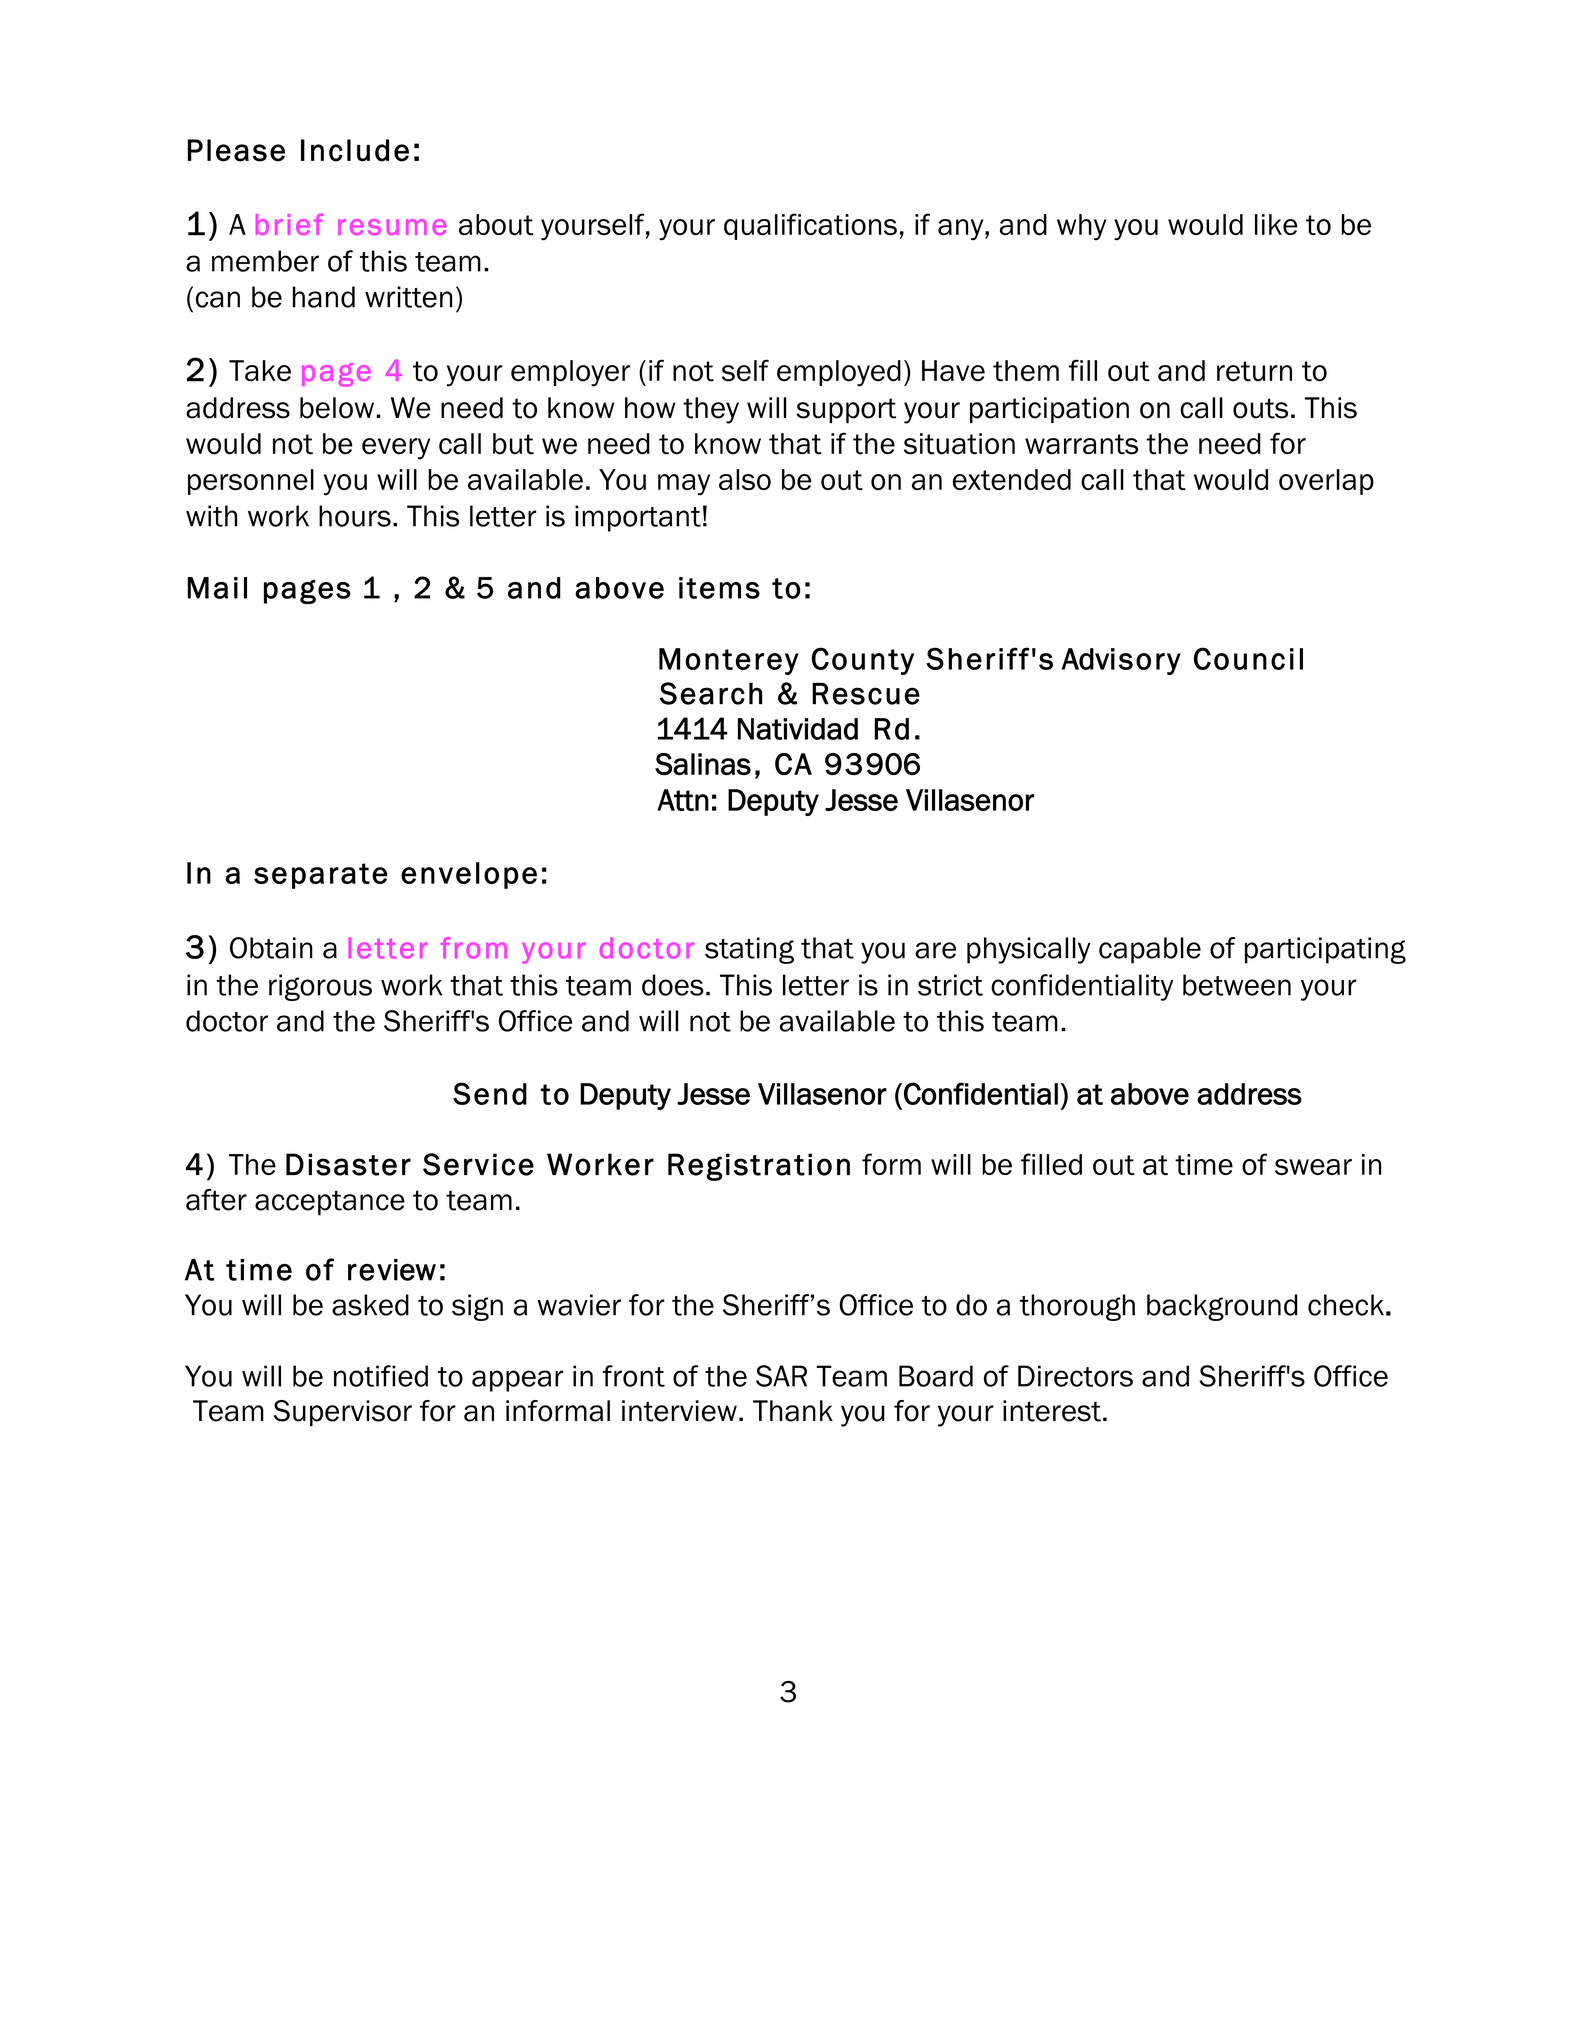 This screenshot has height=2042, width=1578. I want to click on hours, so click(355, 516).
